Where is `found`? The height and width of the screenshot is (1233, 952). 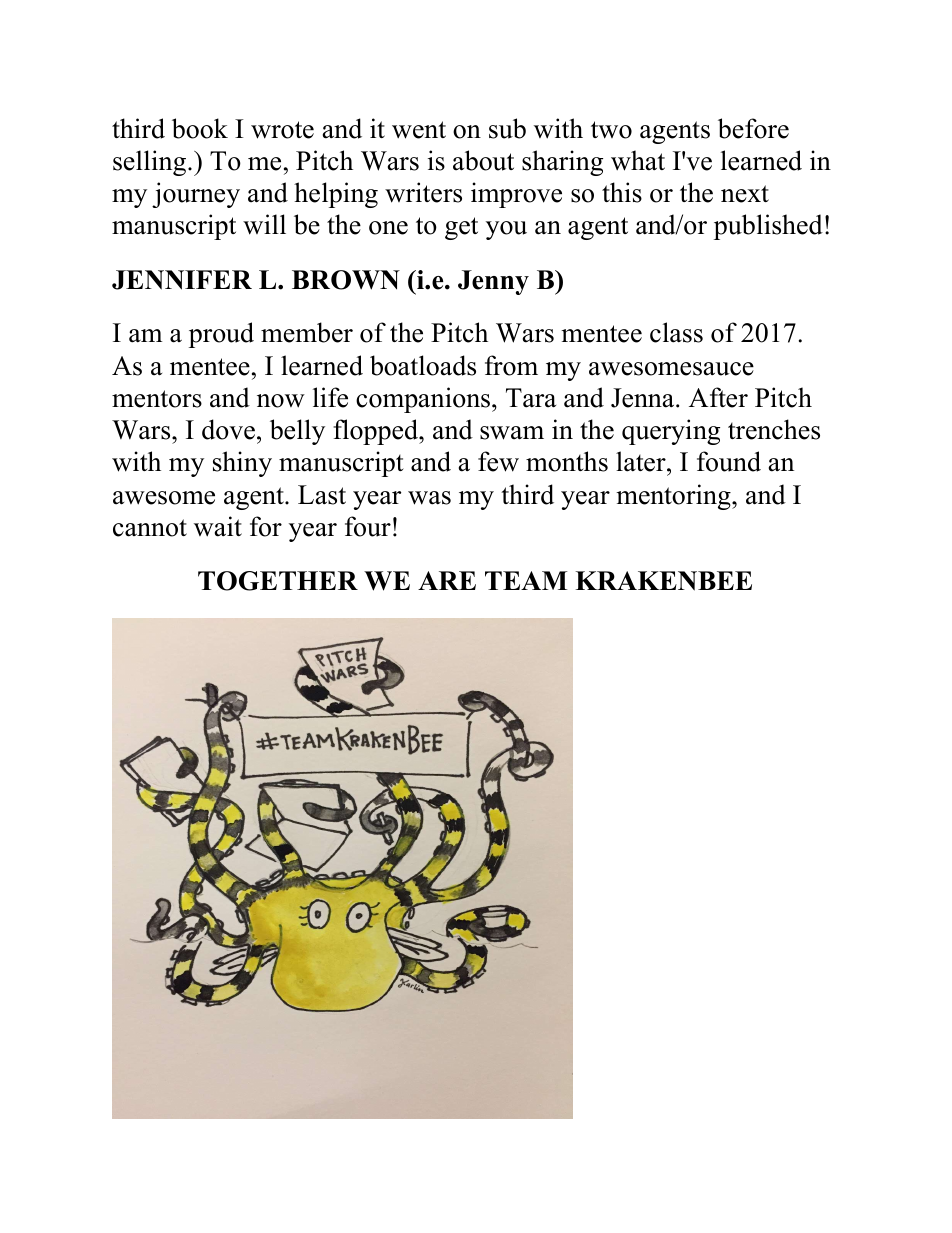 found is located at coordinates (729, 461).
